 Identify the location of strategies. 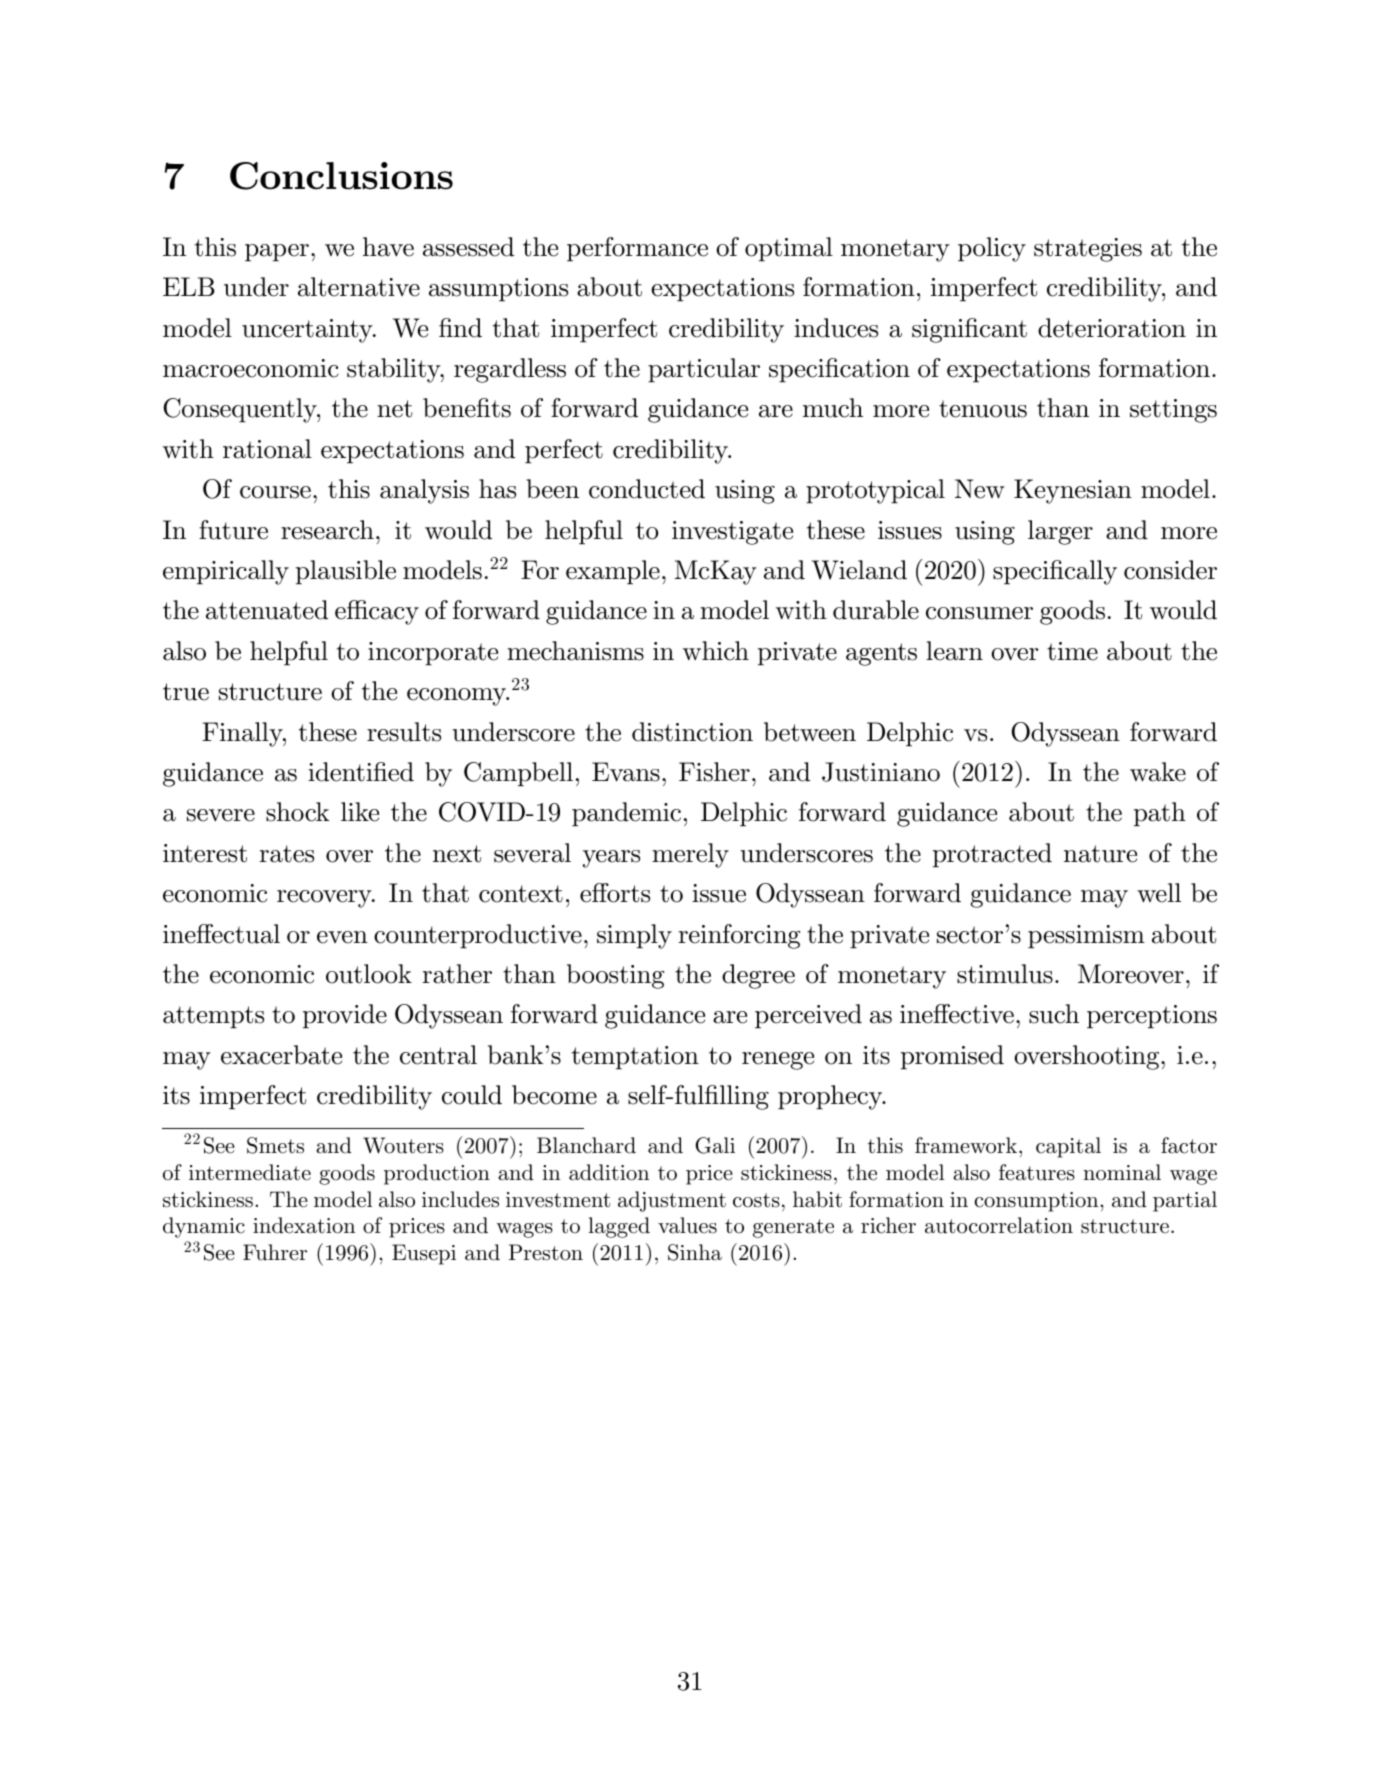
(1088, 250).
